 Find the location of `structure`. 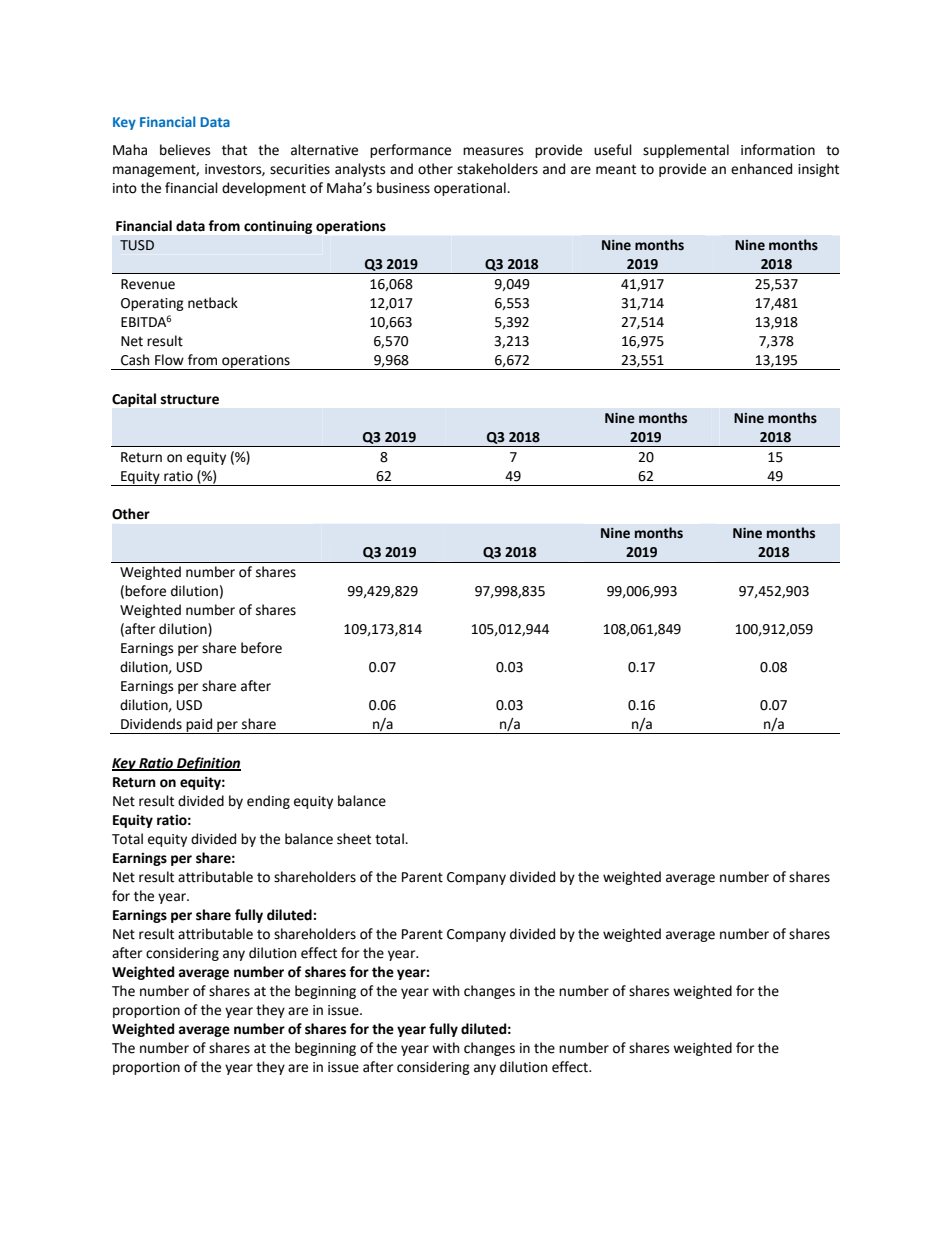

structure is located at coordinates (190, 399).
